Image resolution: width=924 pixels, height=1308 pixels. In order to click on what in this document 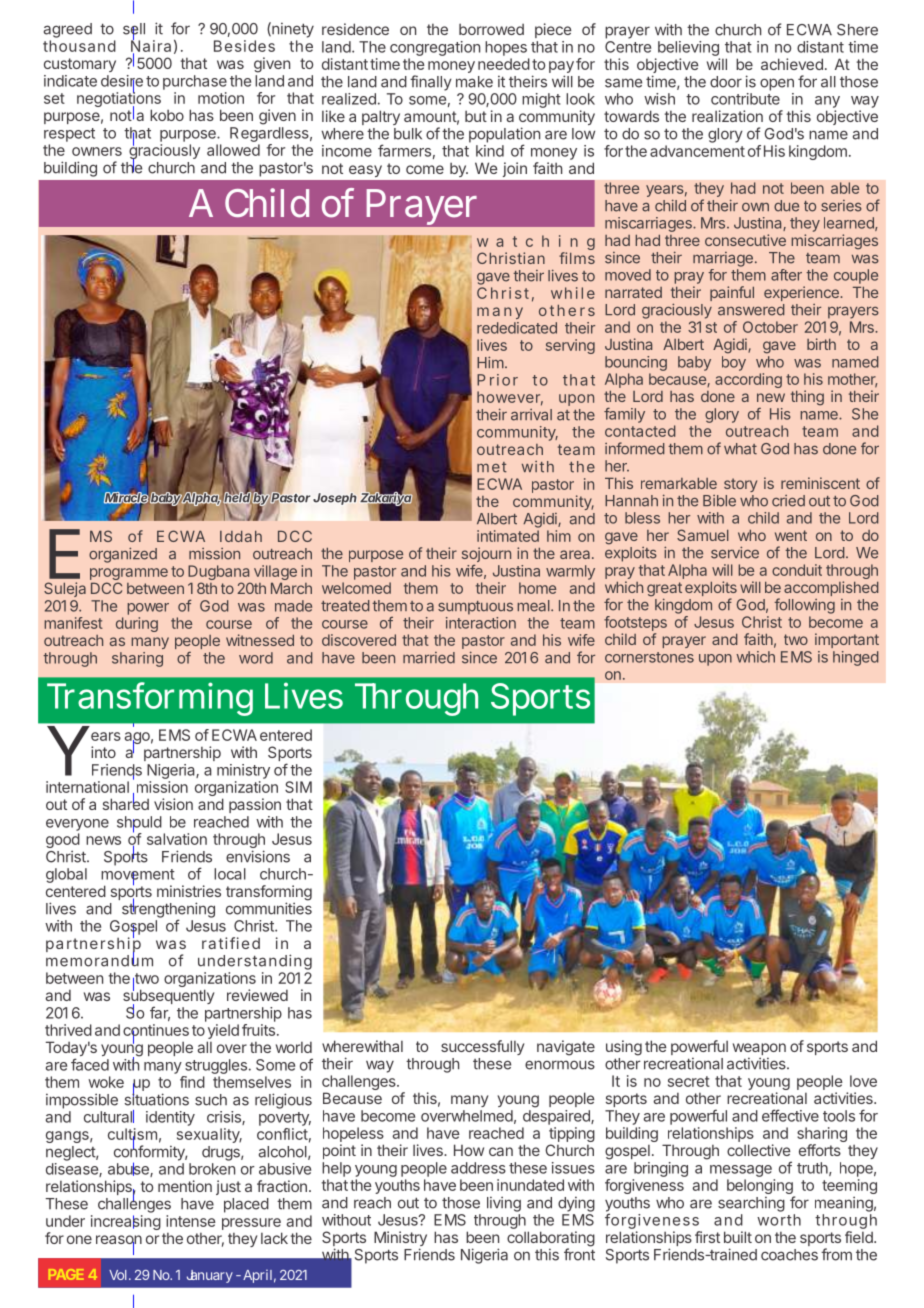, I will do `click(740, 449)`.
